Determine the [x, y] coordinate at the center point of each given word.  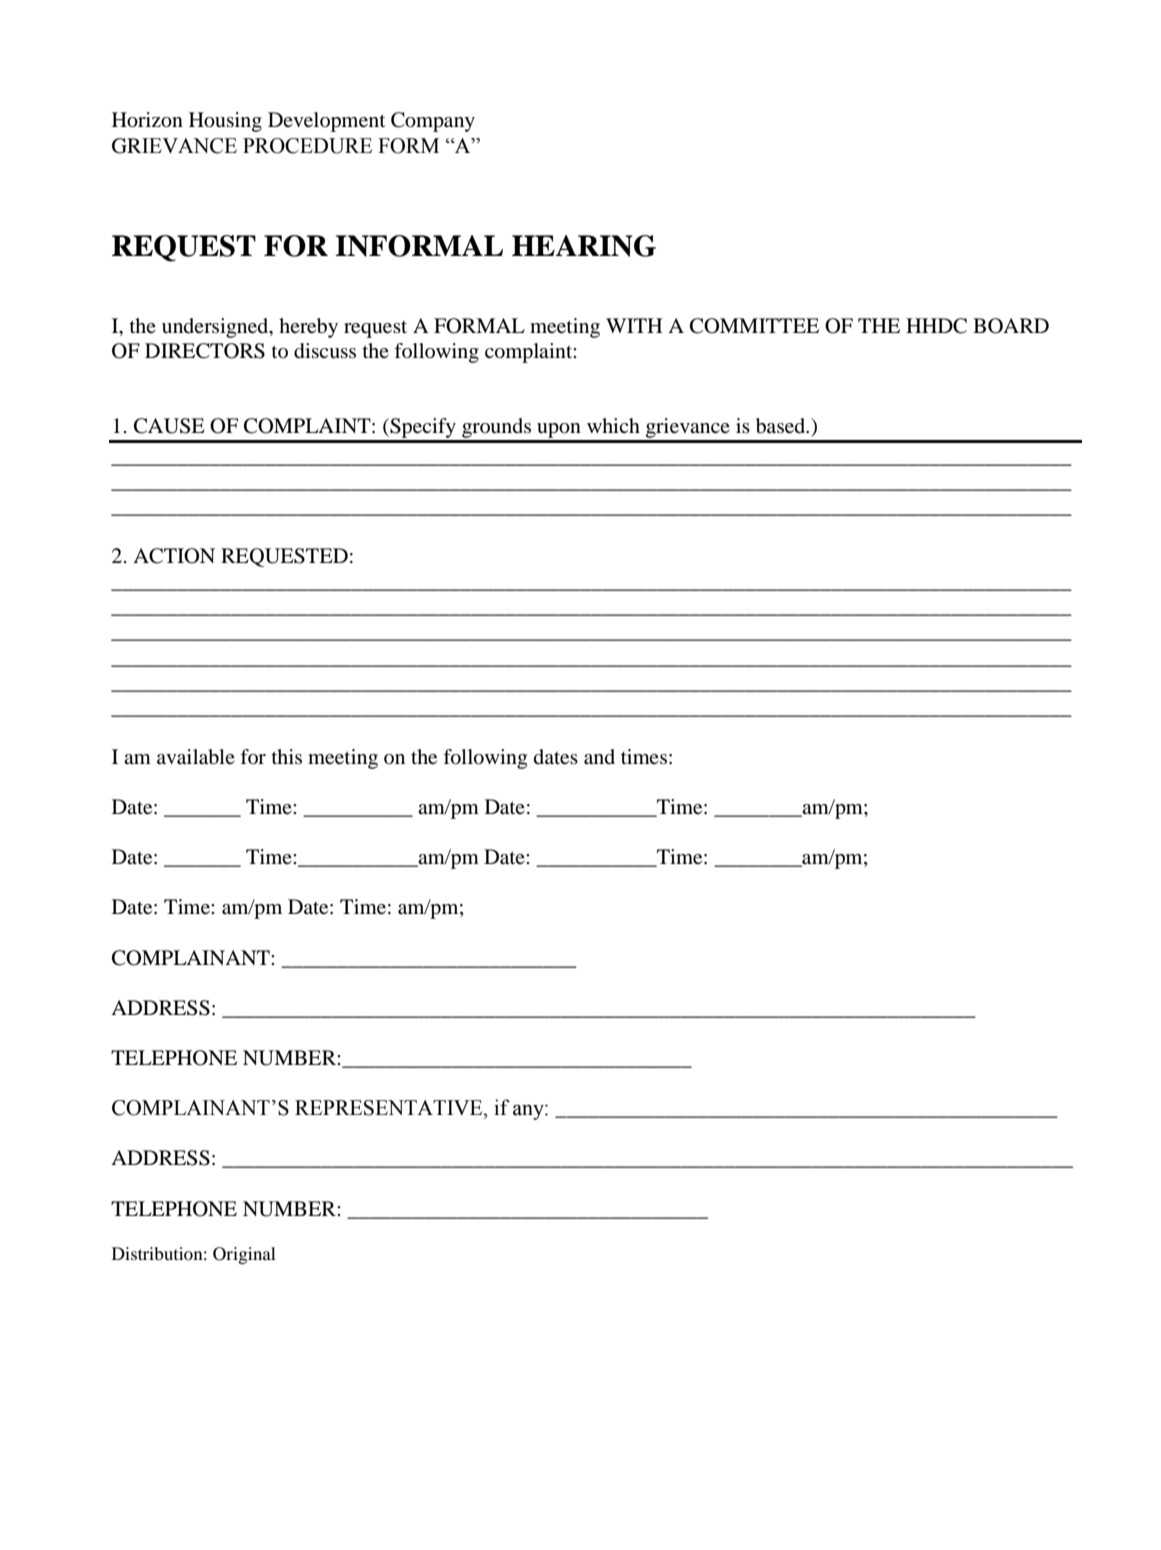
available [196, 757]
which [613, 425]
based [782, 426]
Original [244, 1255]
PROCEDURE [307, 146]
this [287, 756]
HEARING [584, 246]
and [599, 757]
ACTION [174, 556]
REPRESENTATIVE [390, 1108]
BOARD [1011, 326]
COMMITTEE [754, 326]
